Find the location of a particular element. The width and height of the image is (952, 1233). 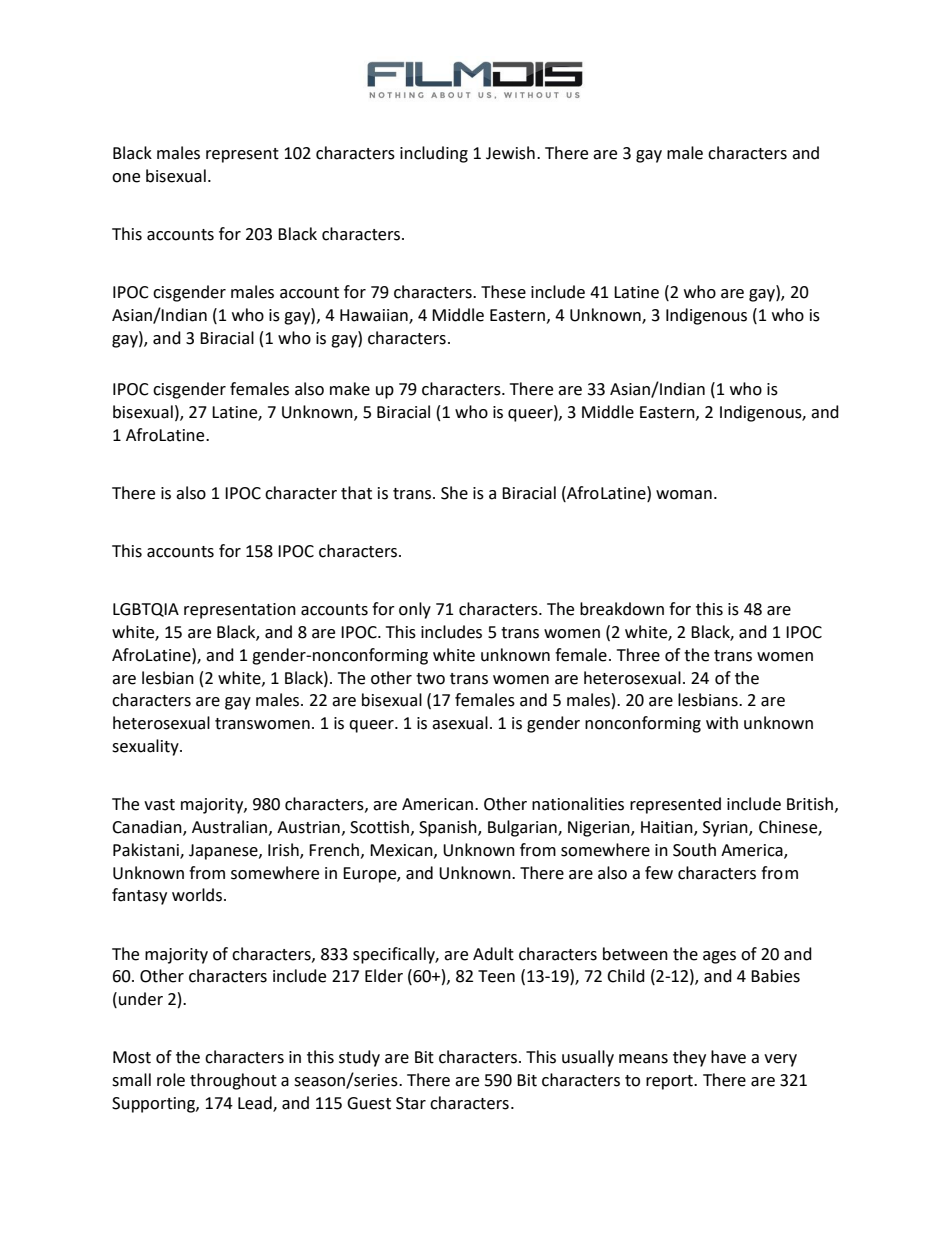

Syrian is located at coordinates (726, 829).
